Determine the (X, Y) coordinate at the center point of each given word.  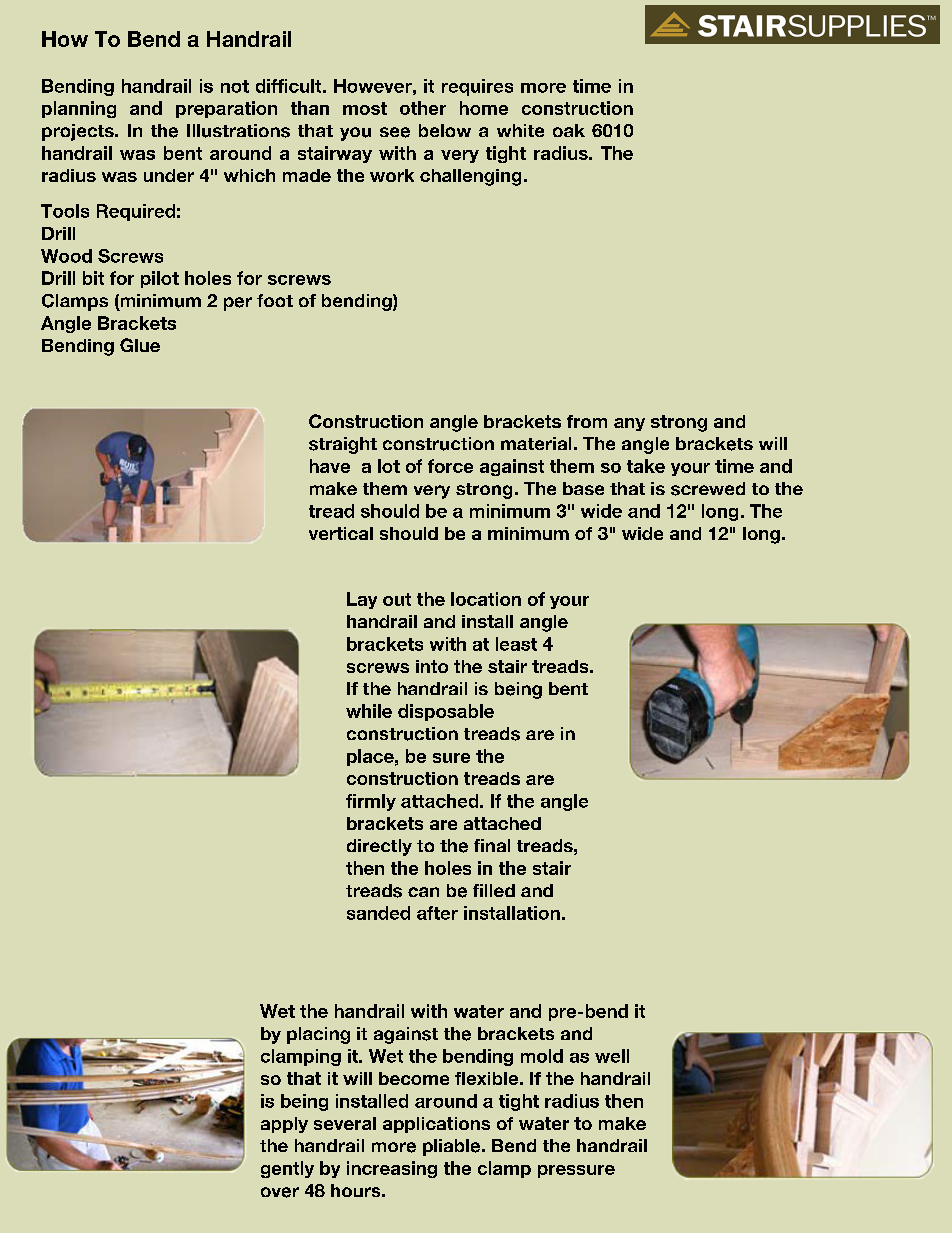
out (397, 599)
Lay (362, 600)
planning (79, 109)
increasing (392, 1169)
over (280, 1192)
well (612, 1056)
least (516, 644)
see (395, 132)
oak (569, 130)
